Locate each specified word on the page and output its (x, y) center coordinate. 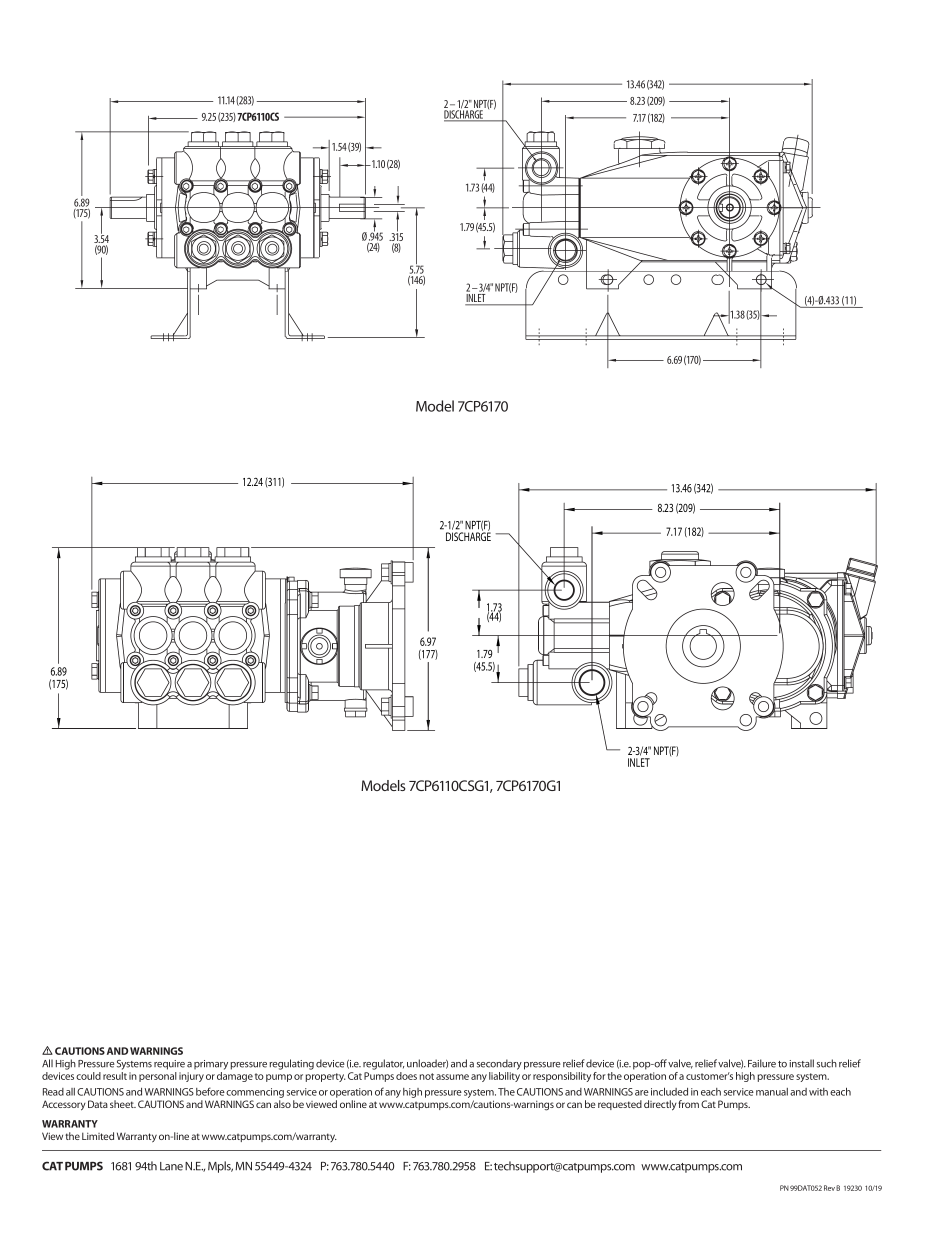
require (169, 1065)
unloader (427, 1064)
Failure (762, 1063)
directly (660, 1105)
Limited (98, 1136)
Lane (171, 1166)
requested (620, 1105)
